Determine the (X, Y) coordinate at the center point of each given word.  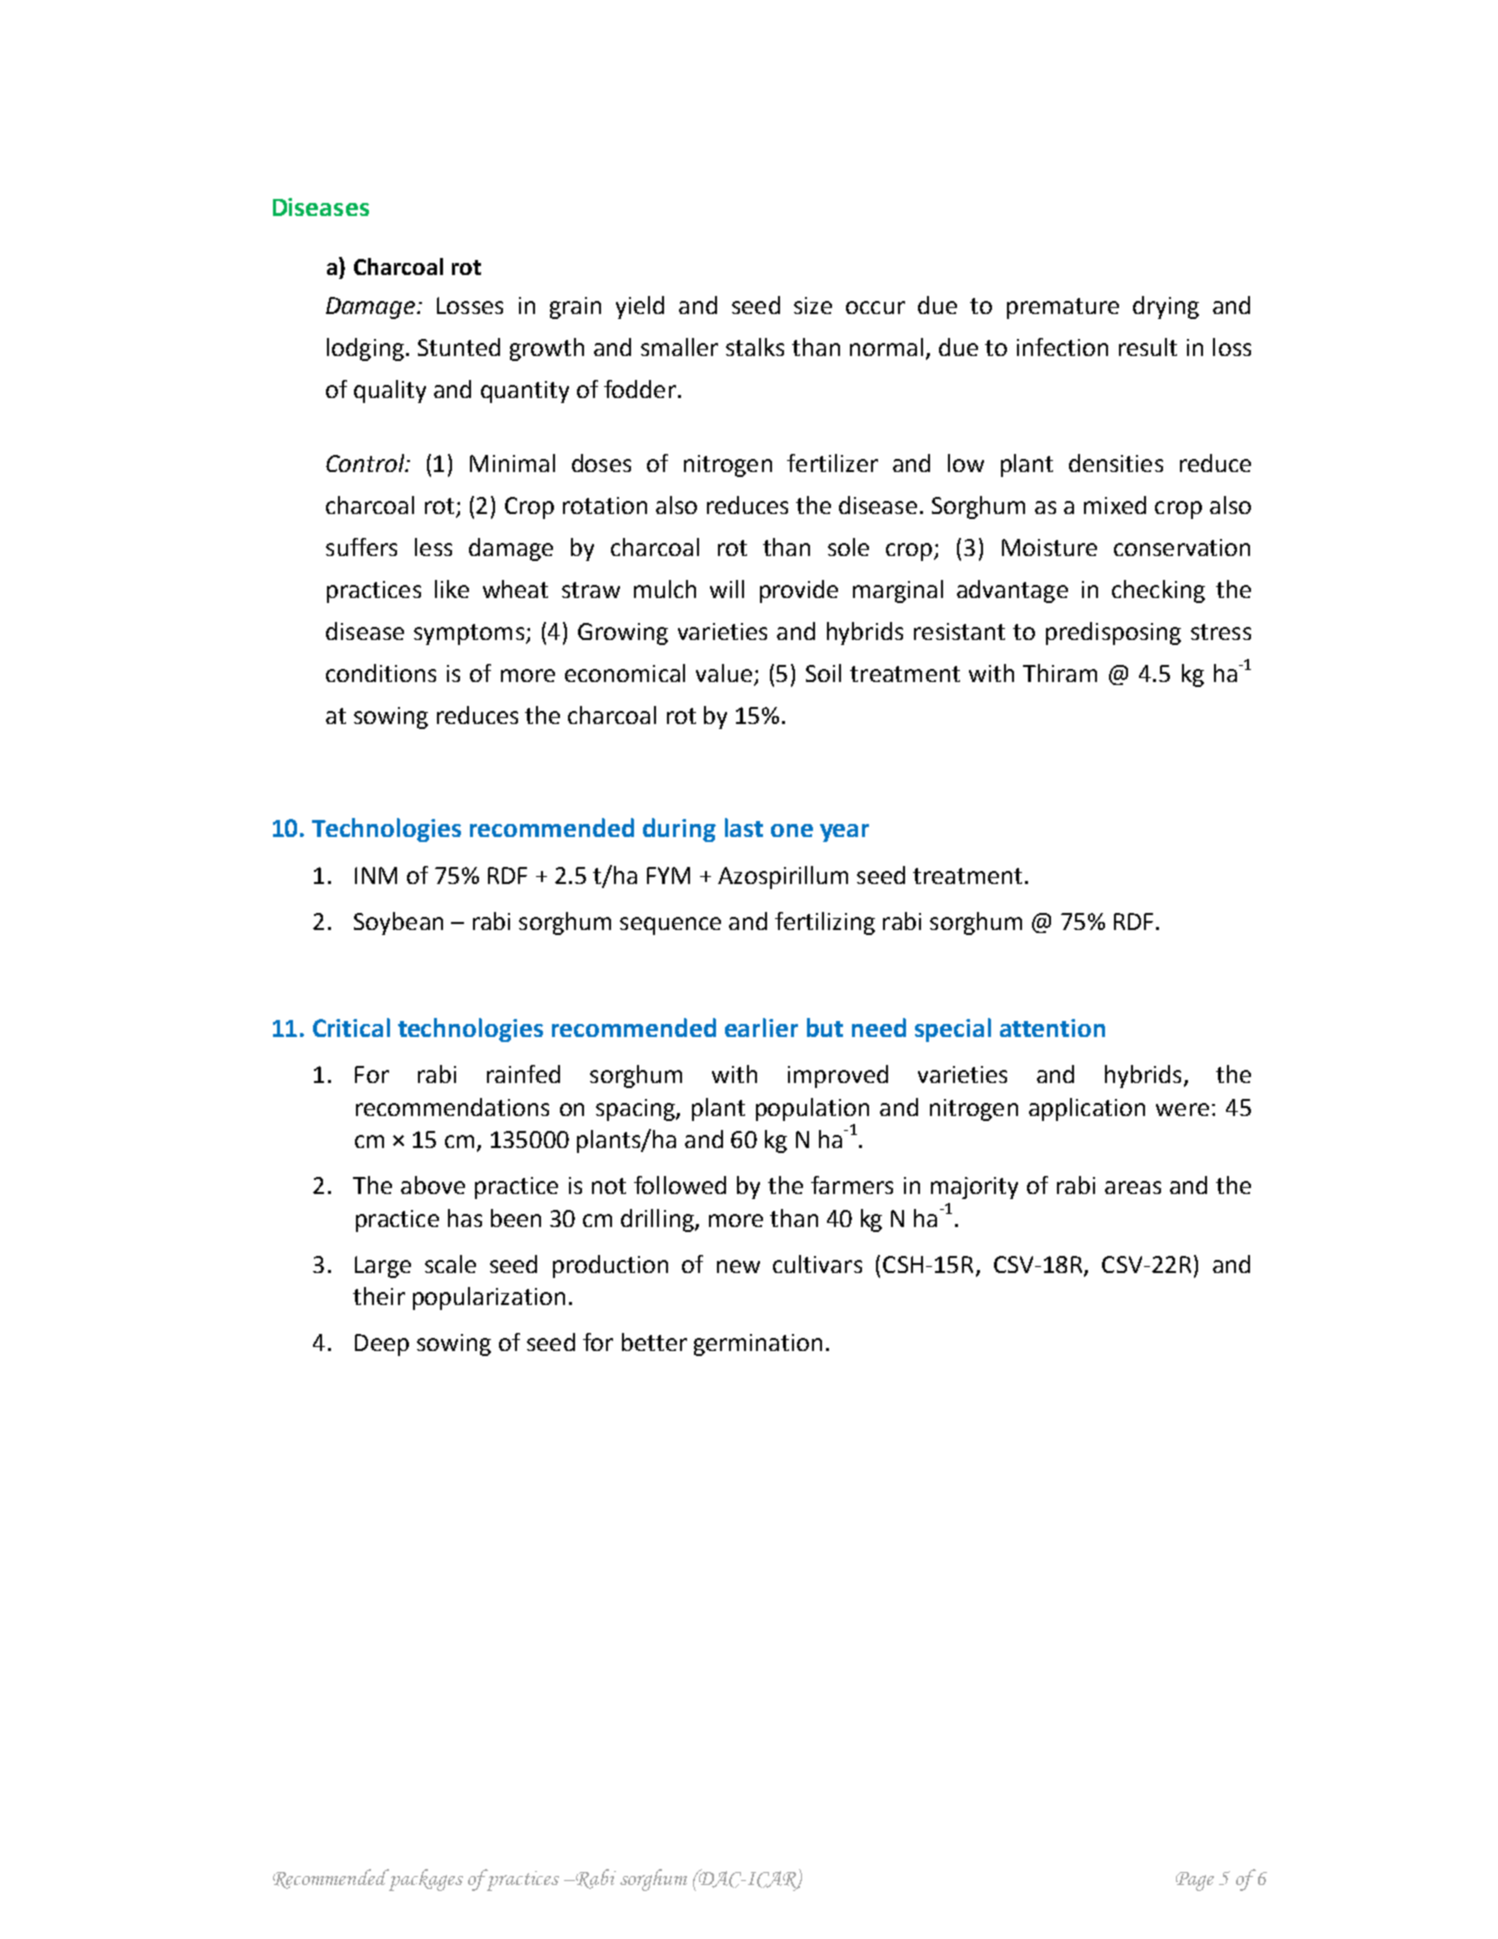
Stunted (459, 347)
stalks (755, 347)
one (792, 830)
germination (758, 1345)
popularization (489, 1298)
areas (1133, 1187)
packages (425, 1880)
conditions (381, 673)
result (1148, 347)
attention (1052, 1028)
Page (1195, 1881)
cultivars (817, 1264)
